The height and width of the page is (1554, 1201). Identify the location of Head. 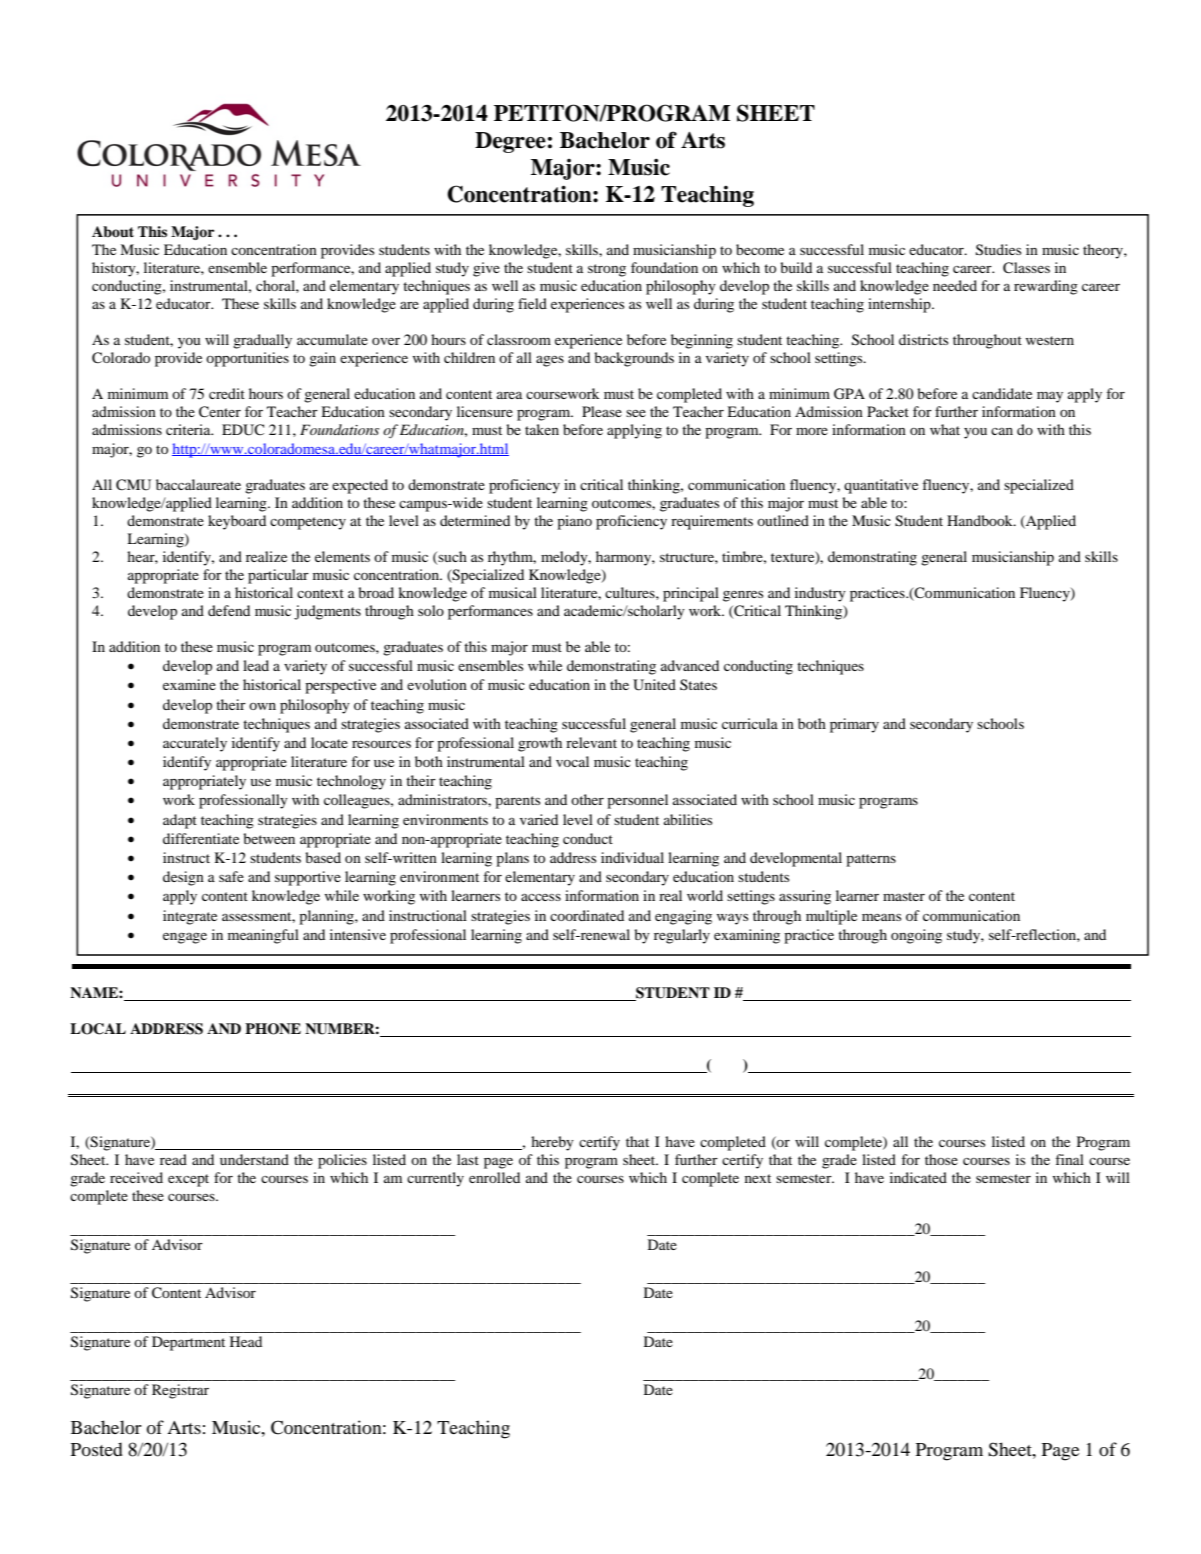
(246, 1341).
